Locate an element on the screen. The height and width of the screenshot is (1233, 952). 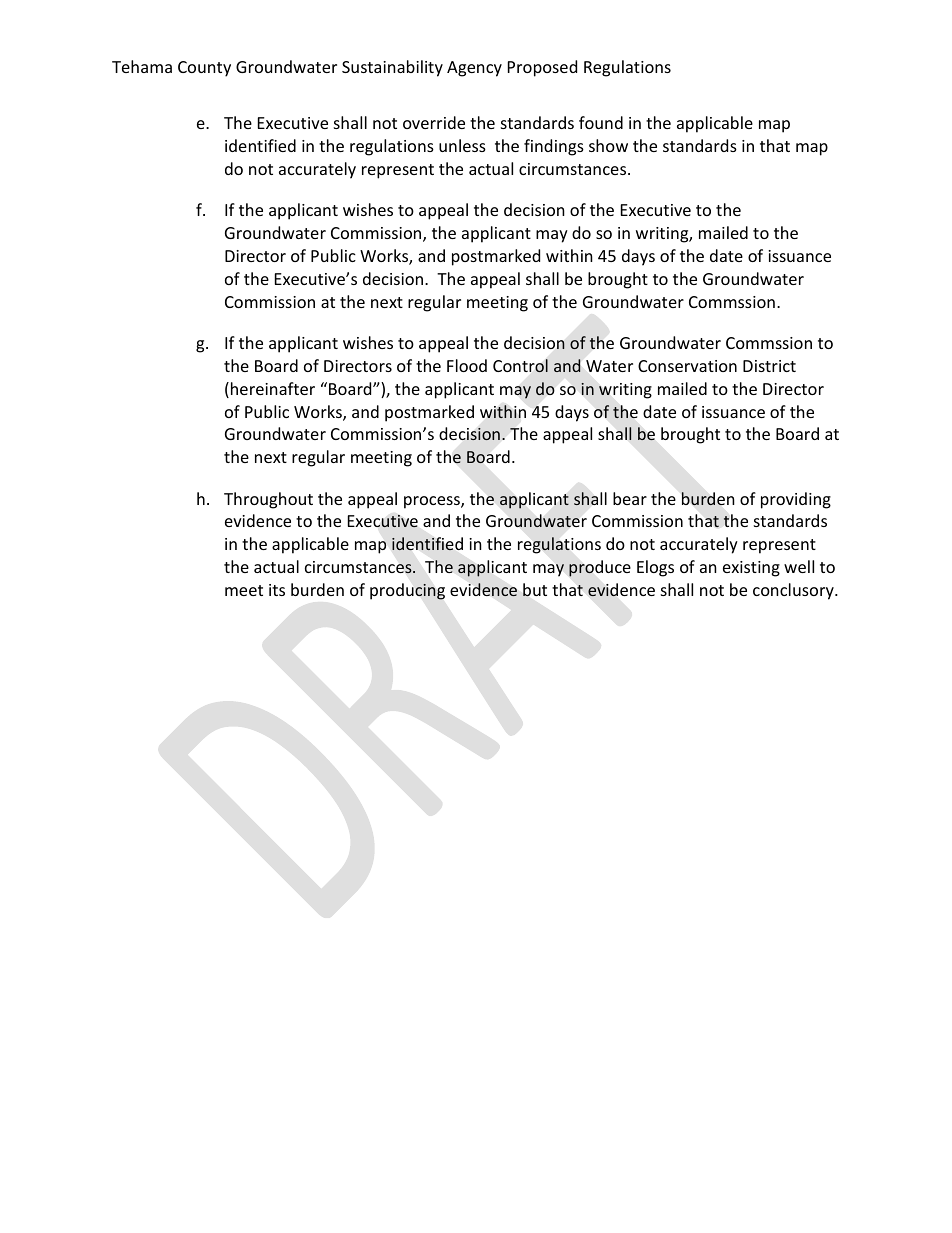
its is located at coordinates (277, 590).
